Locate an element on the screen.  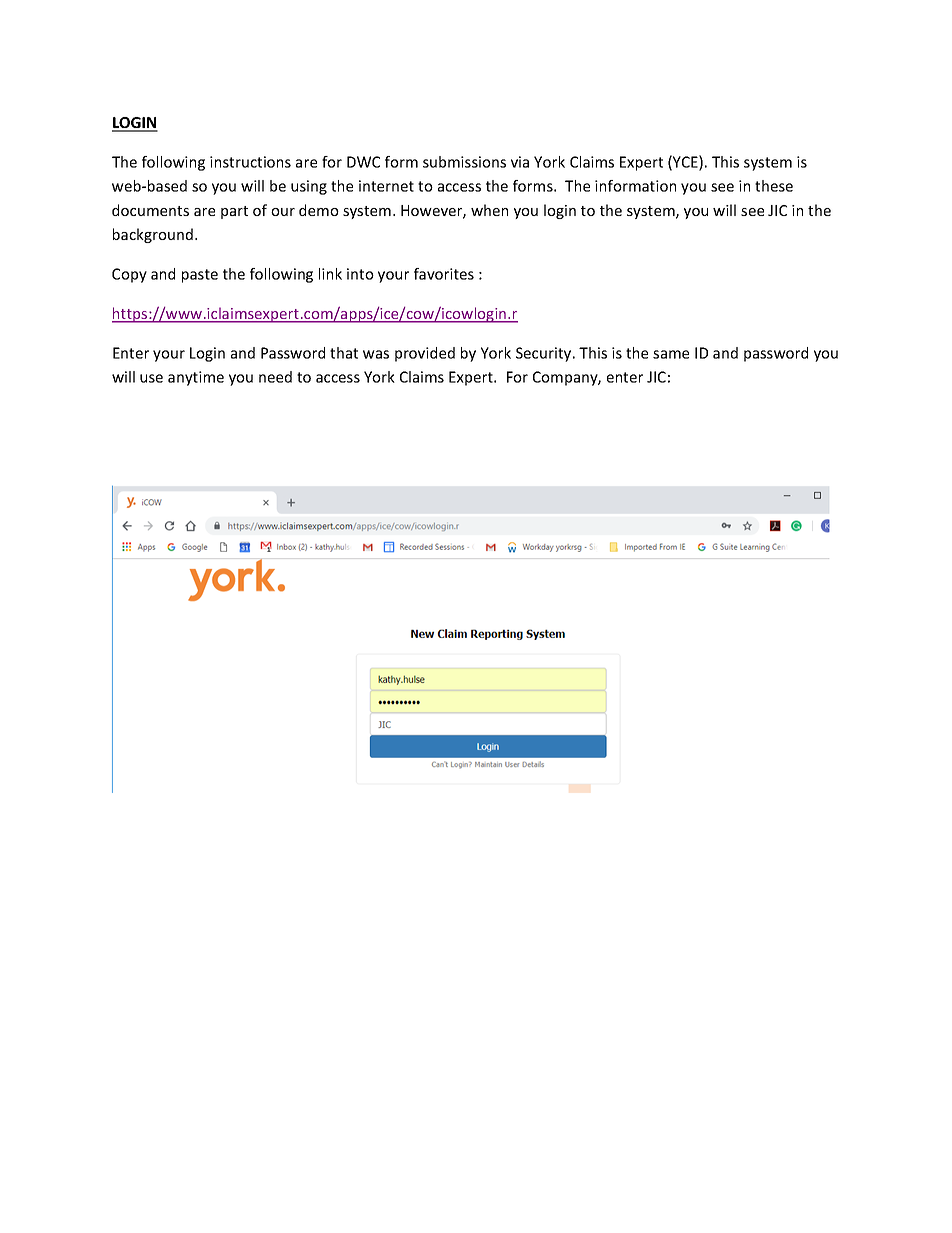
instructions is located at coordinates (250, 162).
